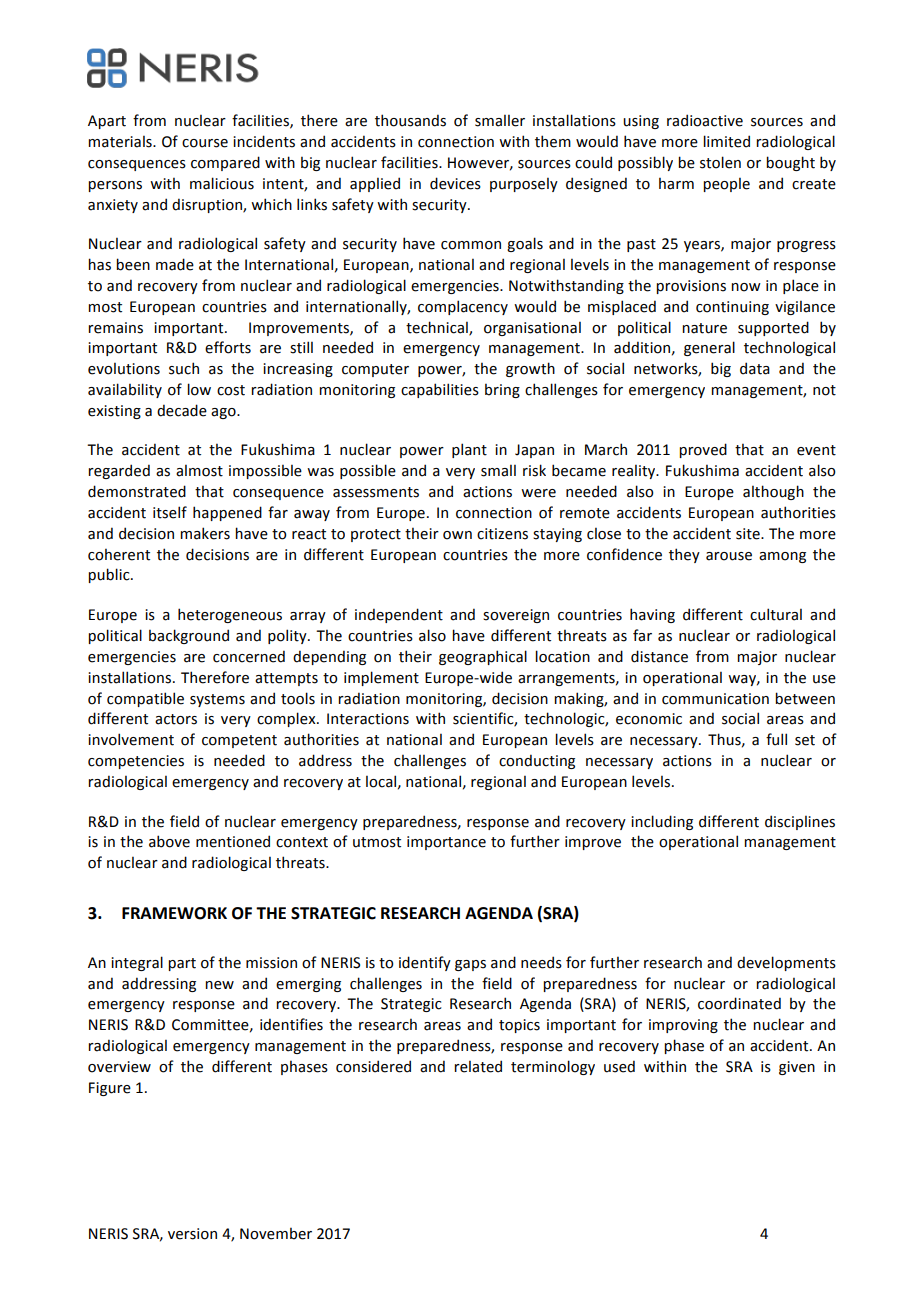 The image size is (924, 1308). What do you see at coordinates (786, 963) in the screenshot?
I see `developments` at bounding box center [786, 963].
